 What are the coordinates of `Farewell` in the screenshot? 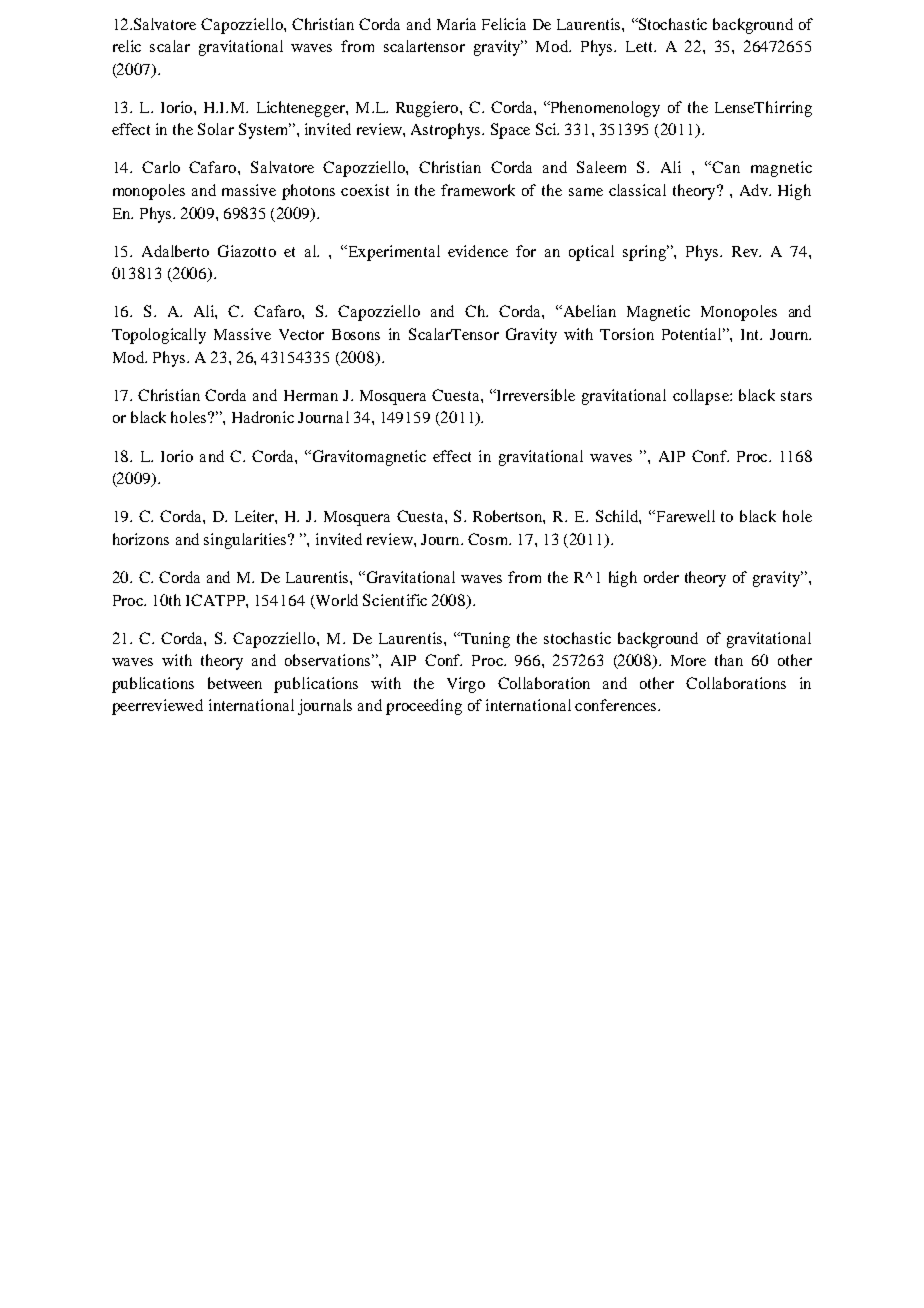 It's located at (684, 516).
